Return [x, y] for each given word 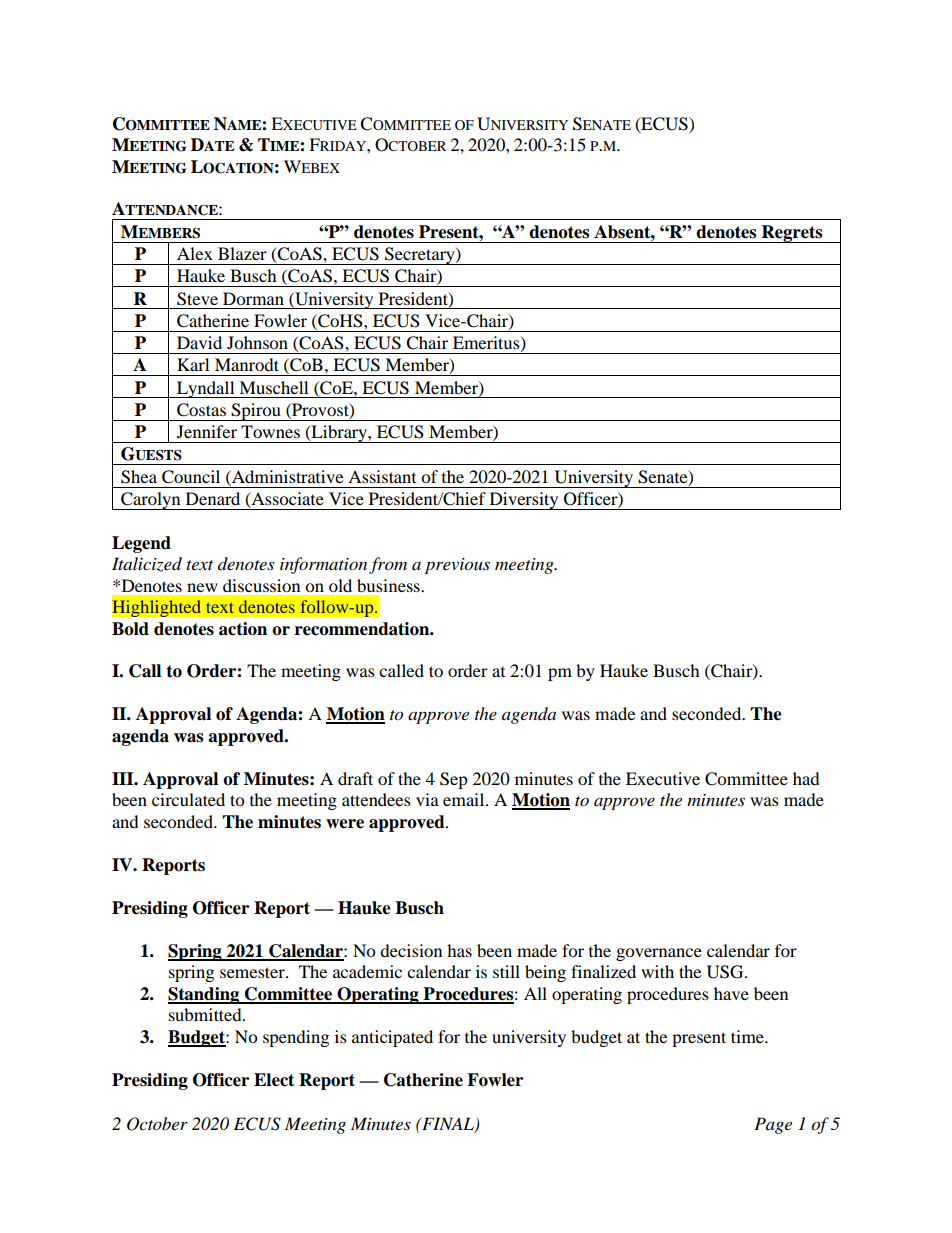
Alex [195, 253]
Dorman [253, 298]
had [806, 778]
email [465, 799]
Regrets [792, 234]
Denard [213, 498]
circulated [188, 799]
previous [457, 566]
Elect [274, 1080]
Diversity [524, 501]
